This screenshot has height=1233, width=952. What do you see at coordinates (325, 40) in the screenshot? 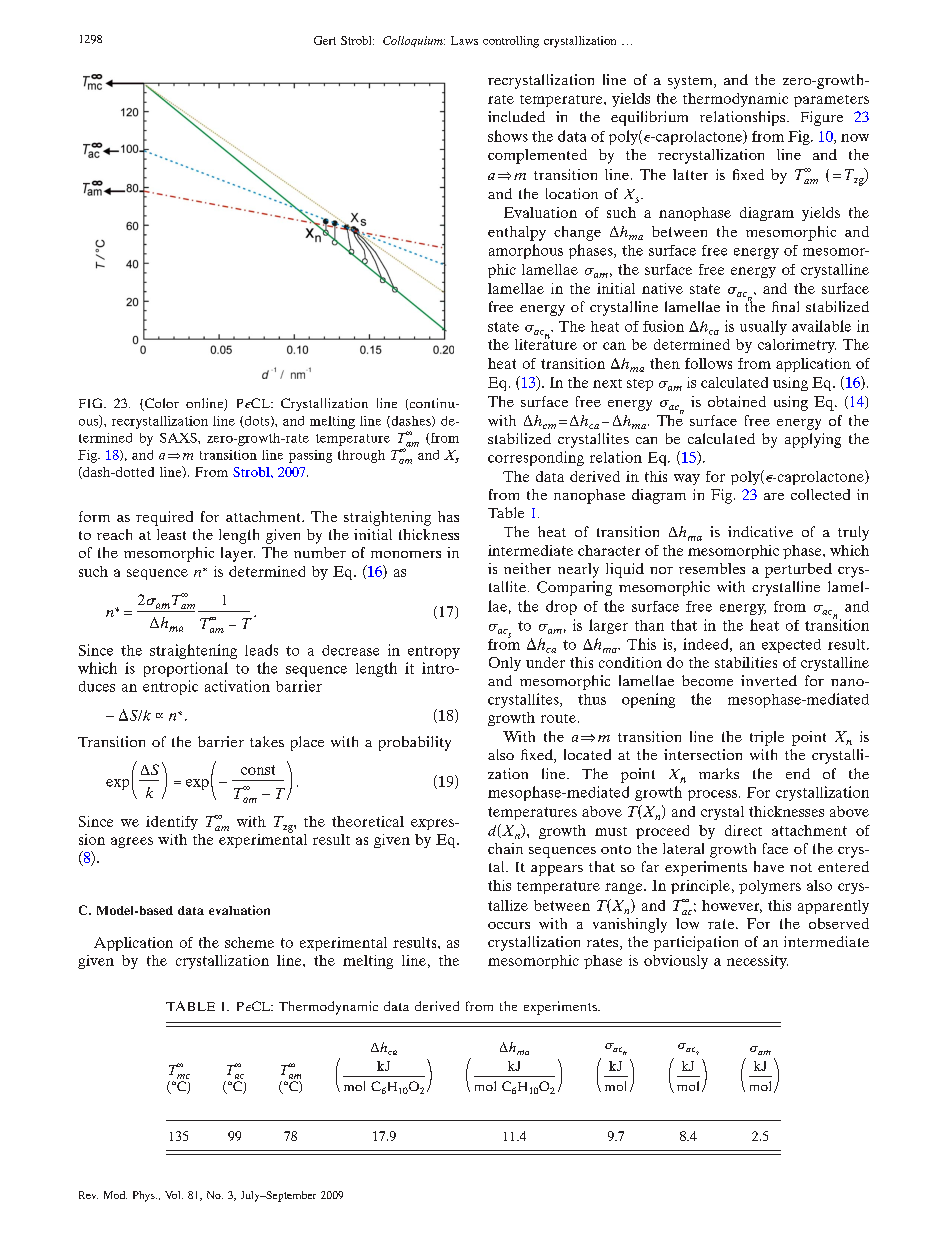
I see `Gert` at bounding box center [325, 40].
